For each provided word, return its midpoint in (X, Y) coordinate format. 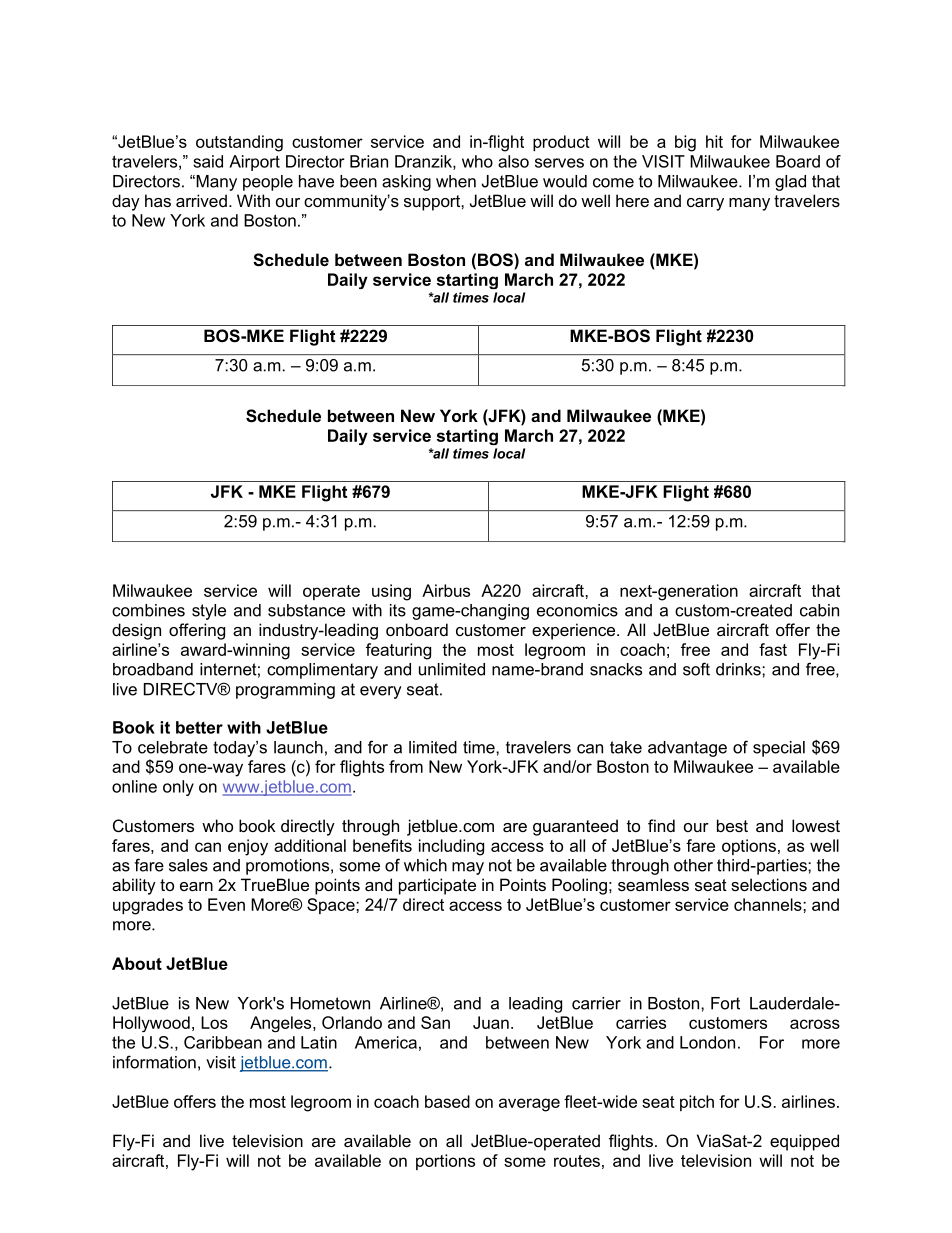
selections (769, 884)
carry (705, 204)
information (154, 1062)
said (208, 161)
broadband (153, 669)
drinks (739, 669)
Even (226, 904)
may (468, 868)
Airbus (446, 590)
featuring (398, 651)
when (456, 181)
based (447, 1101)
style (209, 612)
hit (714, 141)
